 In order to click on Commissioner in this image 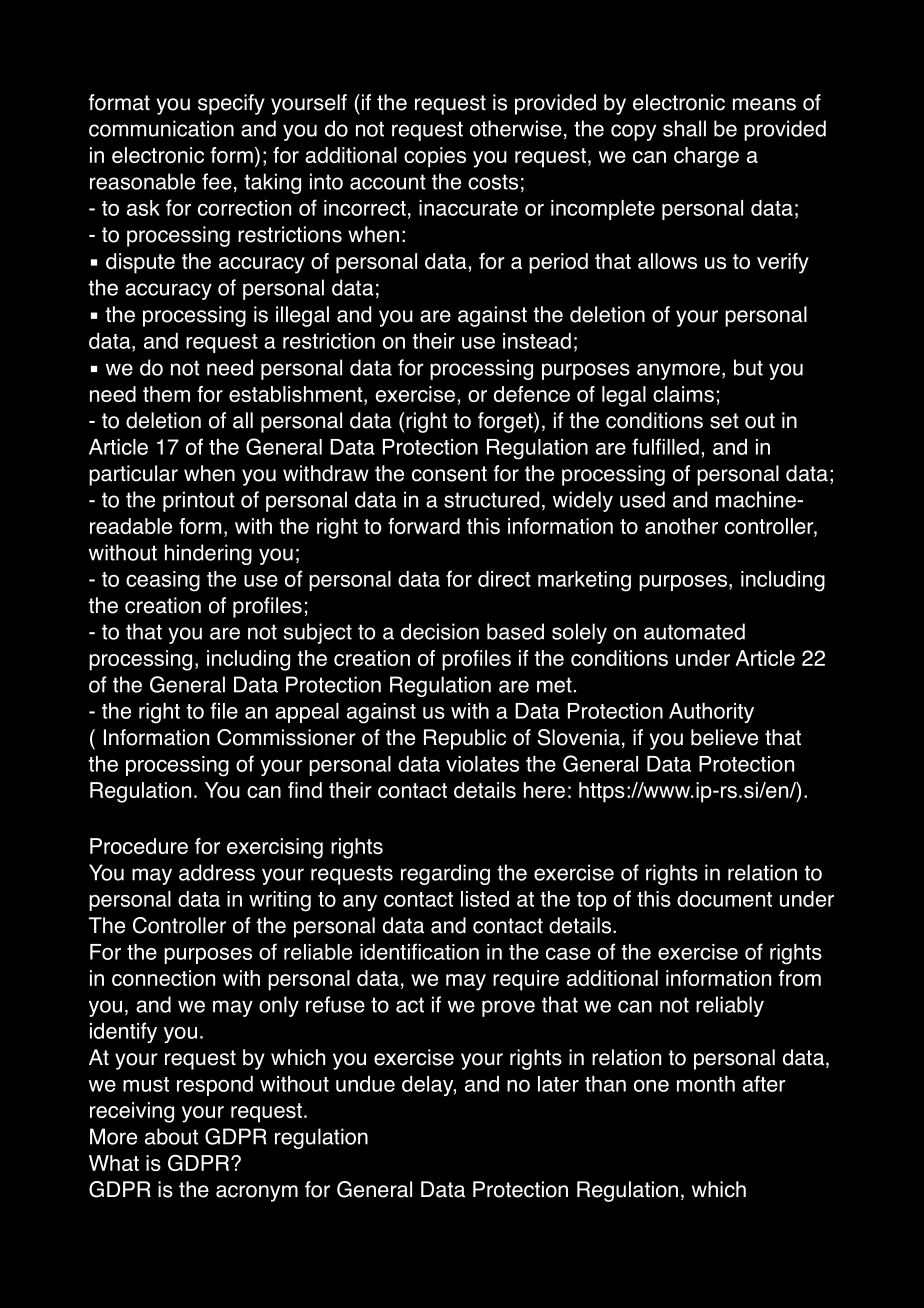, I will do `click(286, 737)`.
